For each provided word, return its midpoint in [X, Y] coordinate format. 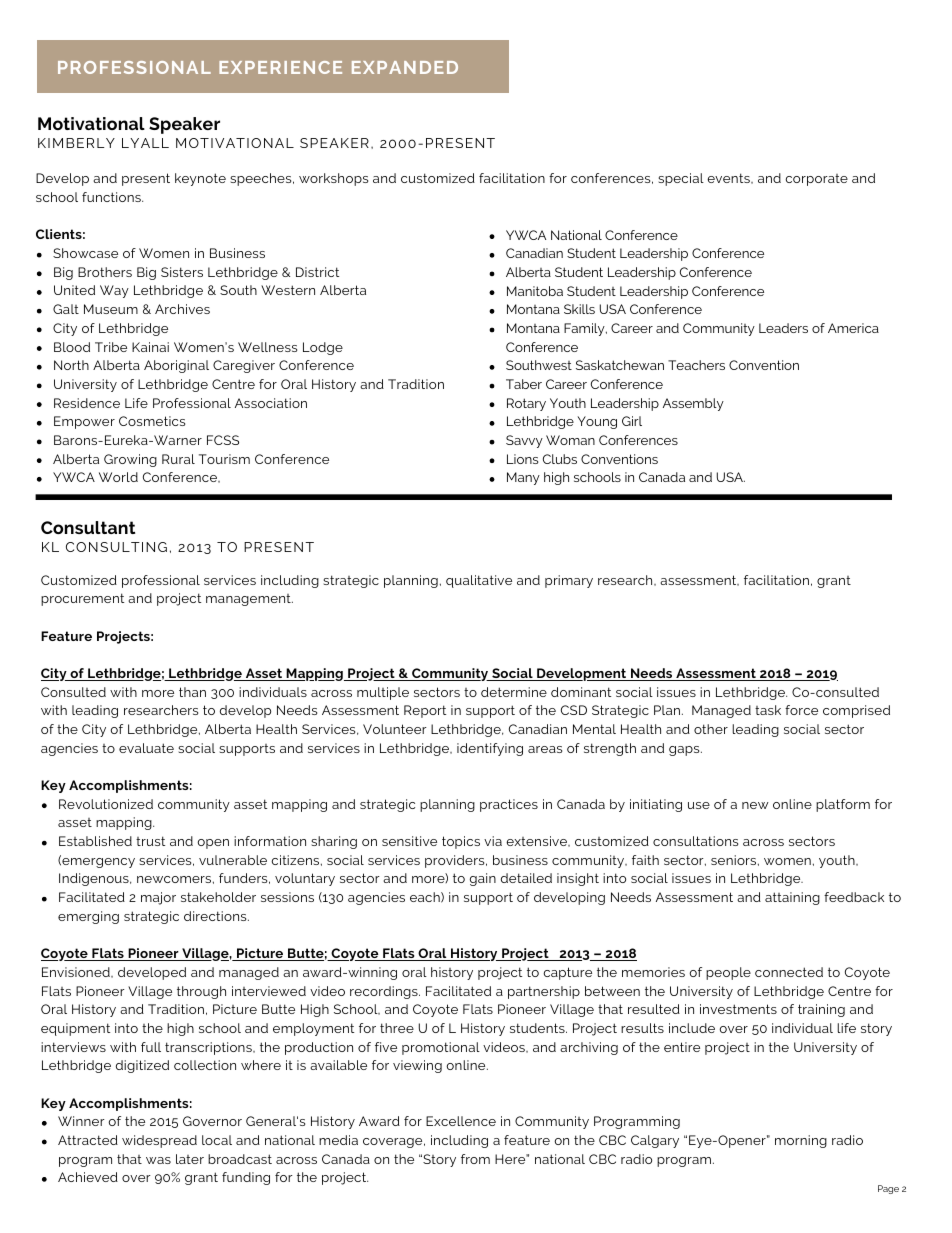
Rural [178, 459]
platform [843, 805]
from [475, 1159]
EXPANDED [405, 67]
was [158, 1160]
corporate [816, 180]
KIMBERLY [76, 143]
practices [509, 805]
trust [150, 841]
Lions [522, 459]
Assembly [693, 404]
